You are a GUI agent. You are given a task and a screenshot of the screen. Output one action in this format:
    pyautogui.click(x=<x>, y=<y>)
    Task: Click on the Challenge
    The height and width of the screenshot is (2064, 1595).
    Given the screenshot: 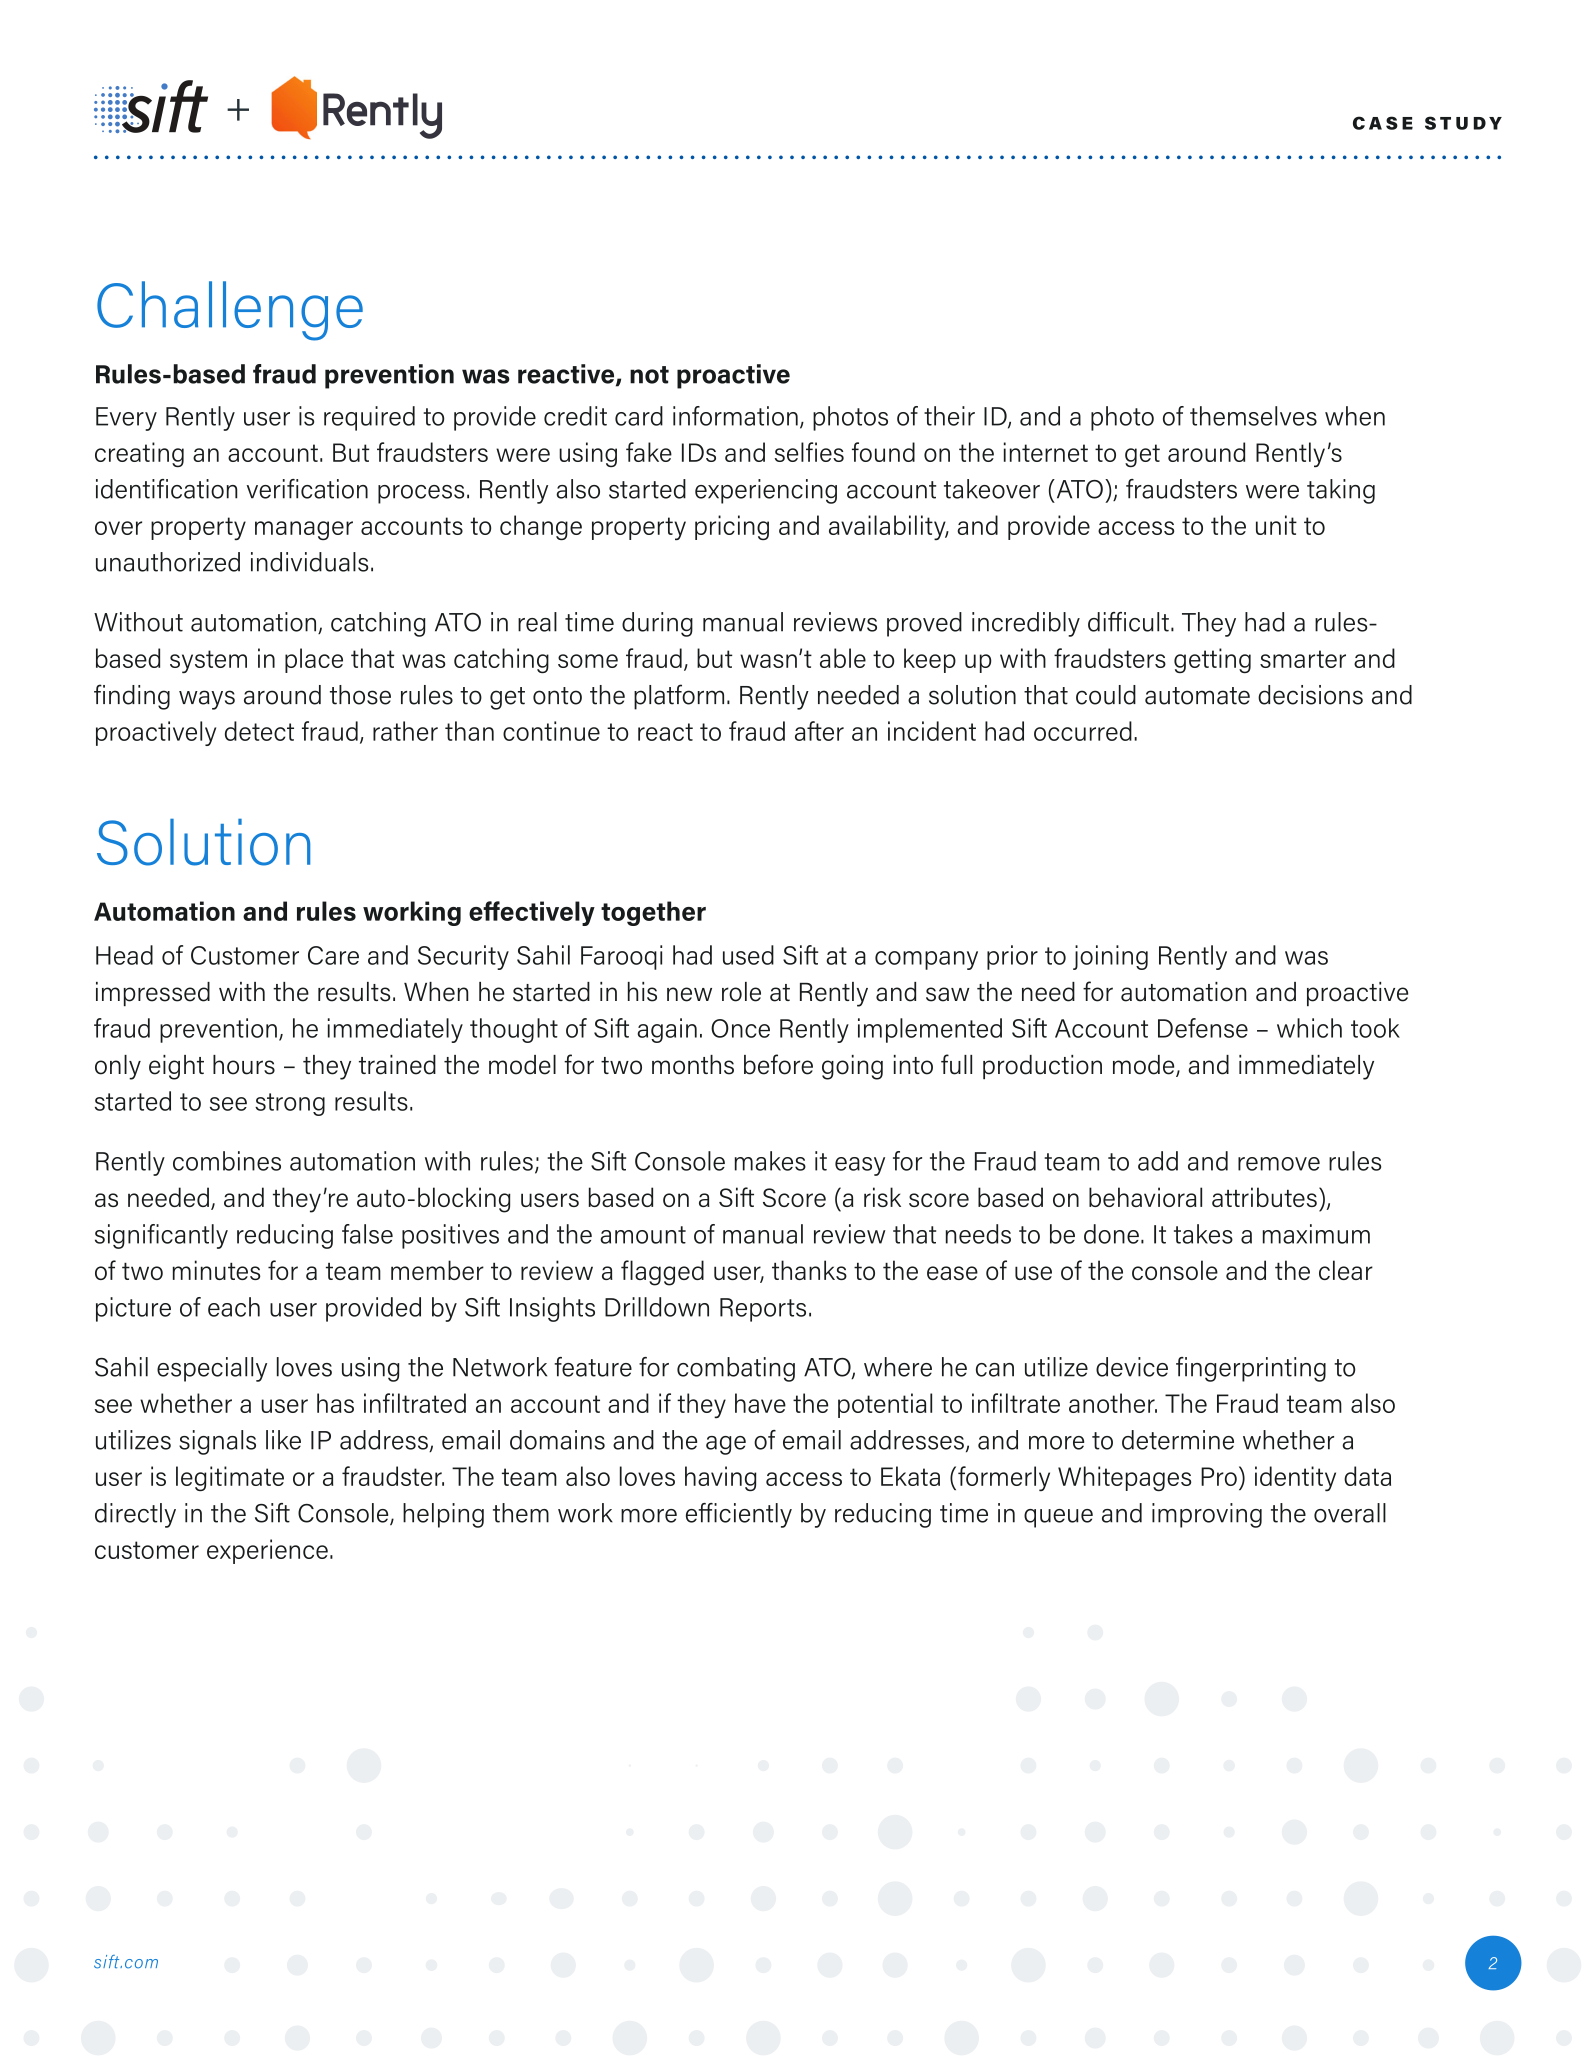 What is the action you would take?
    pyautogui.click(x=230, y=311)
